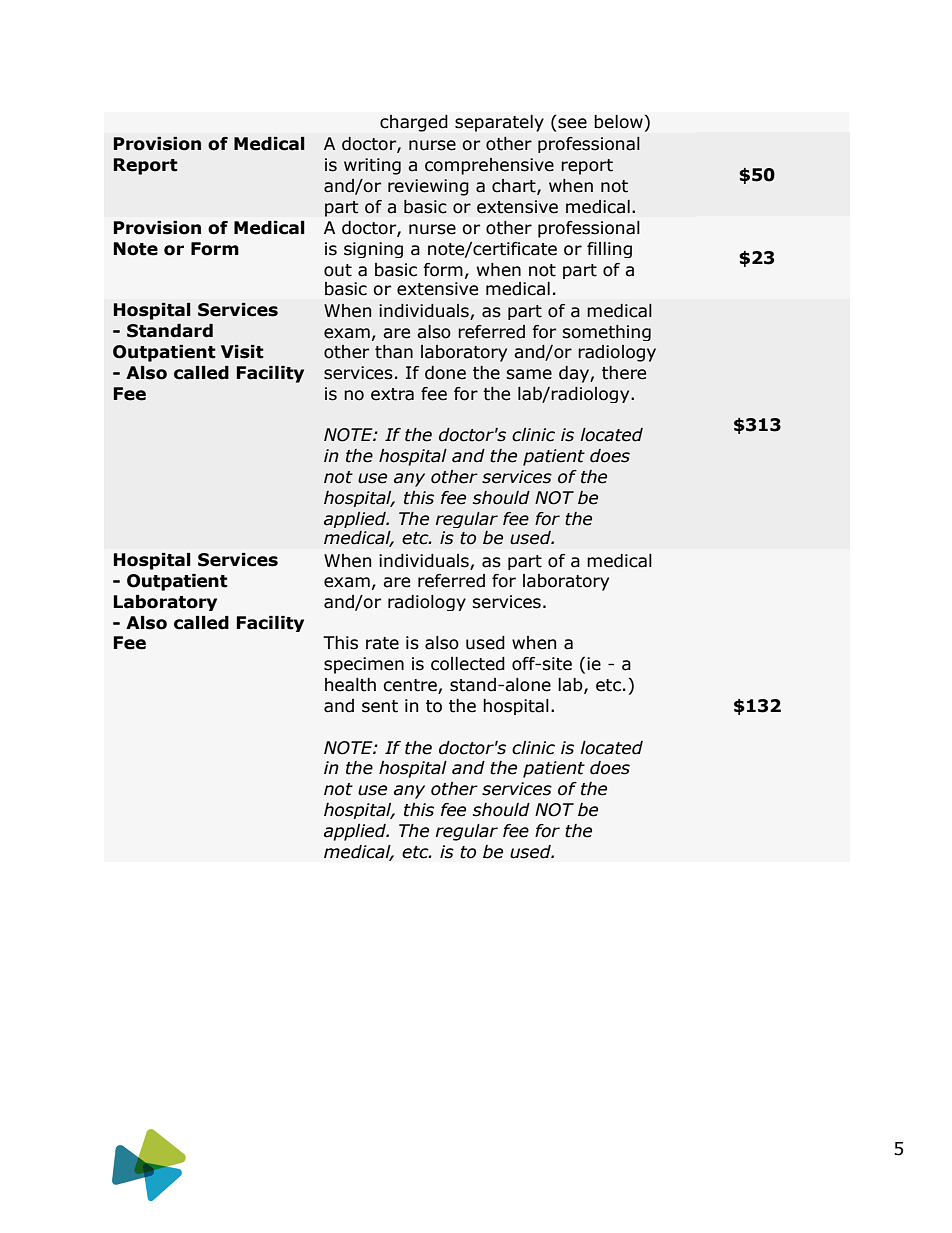 The height and width of the screenshot is (1233, 952). I want to click on extra, so click(392, 394).
